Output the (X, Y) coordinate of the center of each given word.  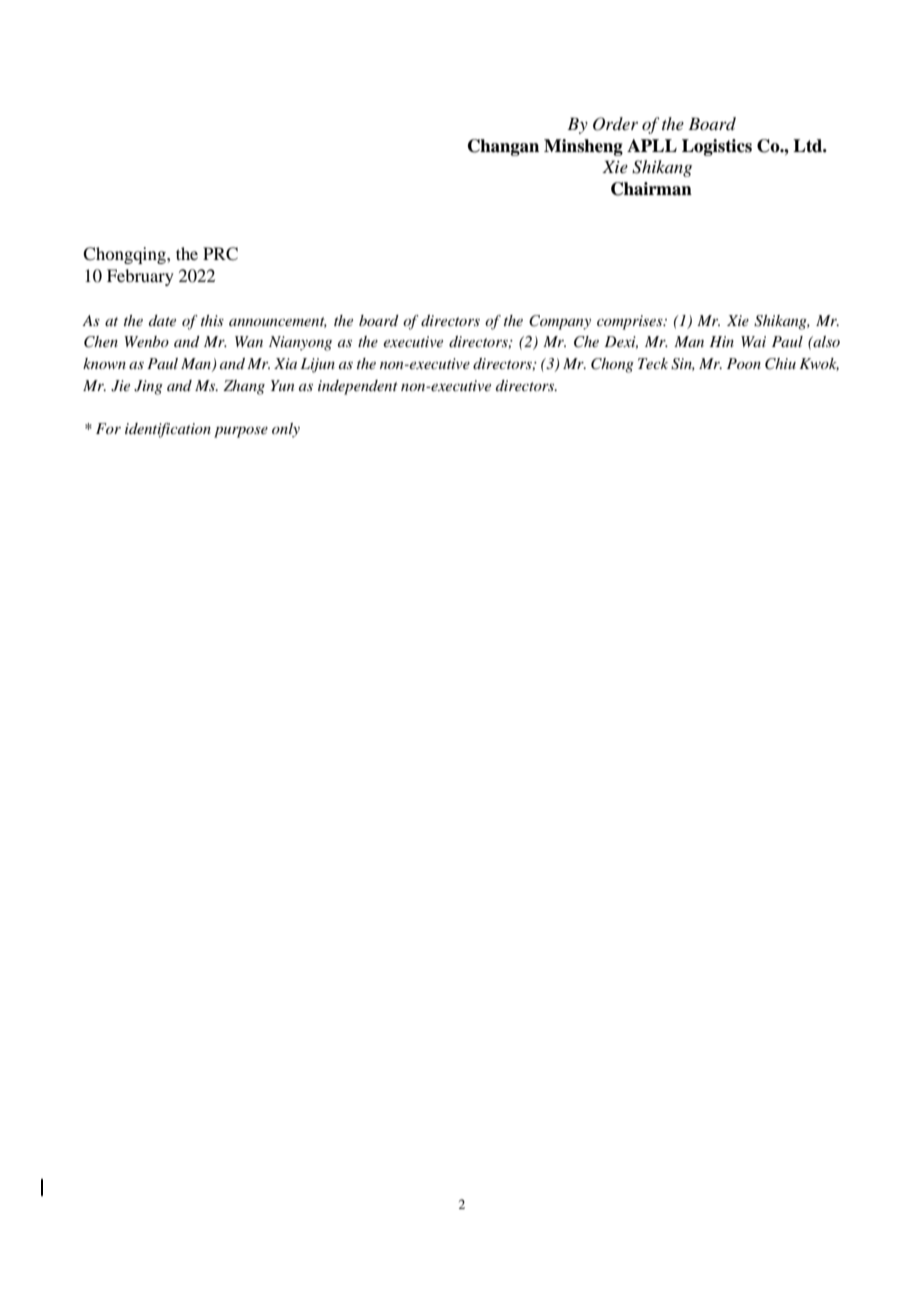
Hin (721, 341)
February (140, 277)
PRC (220, 254)
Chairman (651, 189)
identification (168, 430)
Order (615, 124)
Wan (249, 341)
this (212, 320)
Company (560, 322)
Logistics (717, 147)
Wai (753, 341)
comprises (631, 322)
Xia (285, 363)
